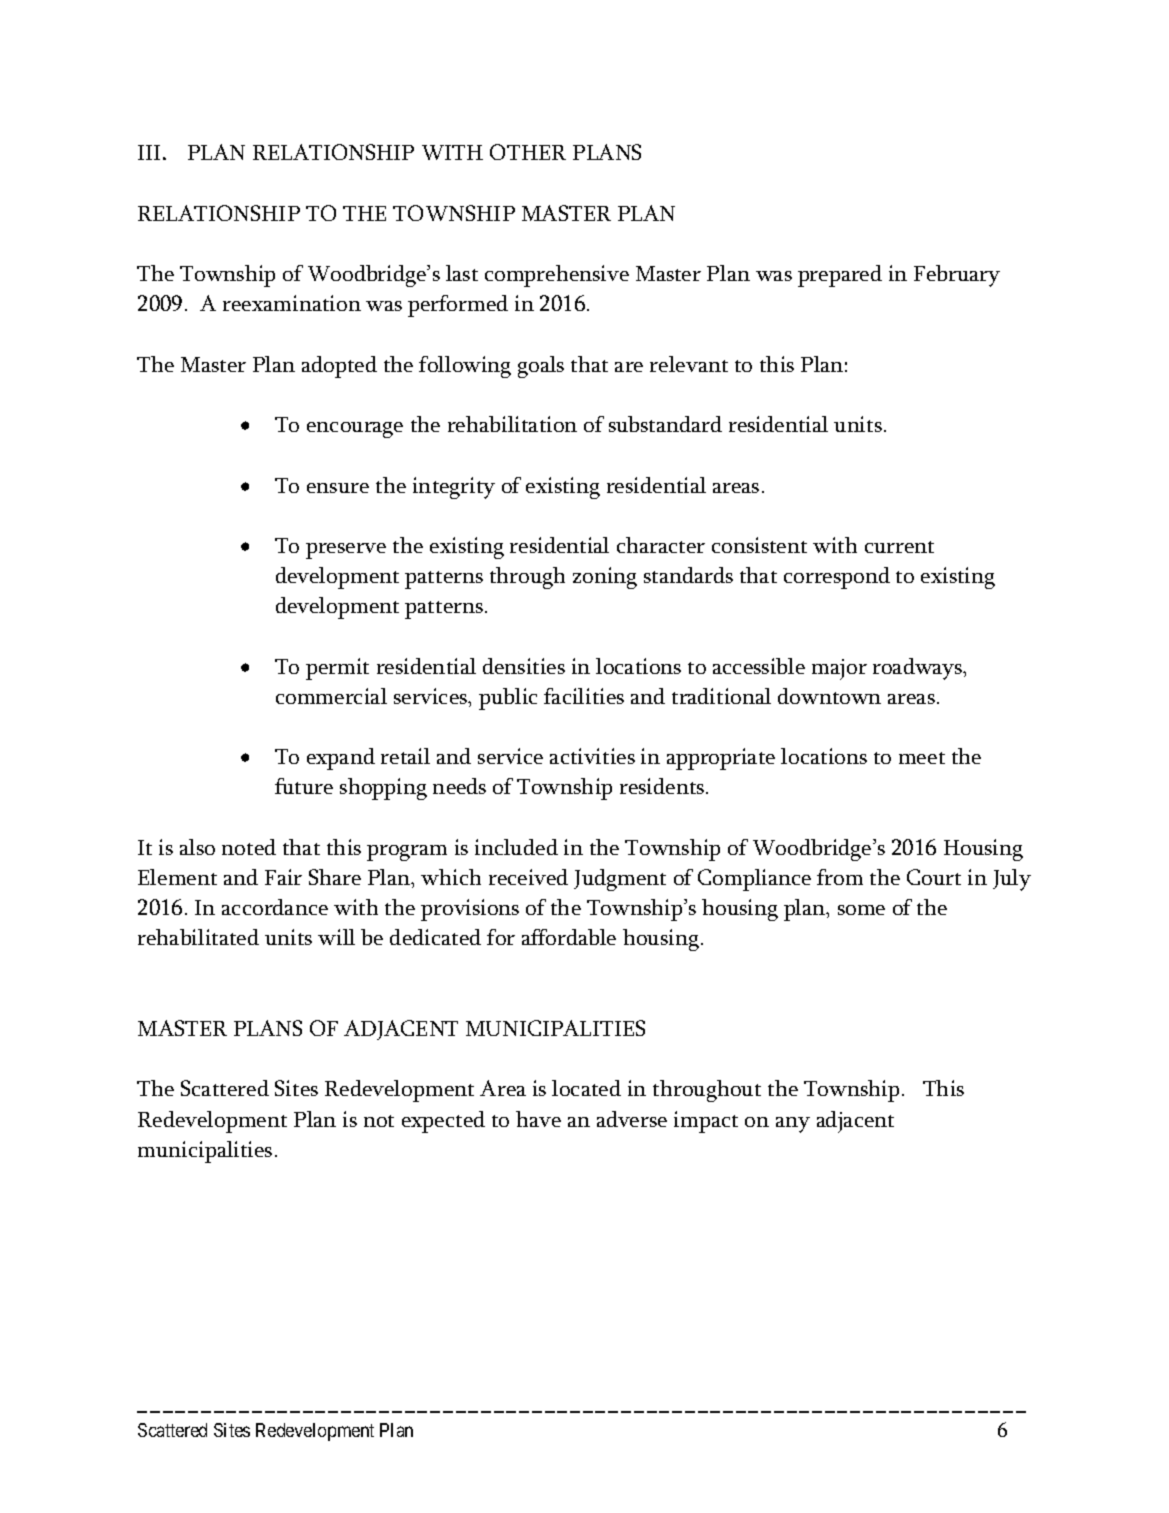 The image size is (1169, 1513). I want to click on February, so click(957, 276).
